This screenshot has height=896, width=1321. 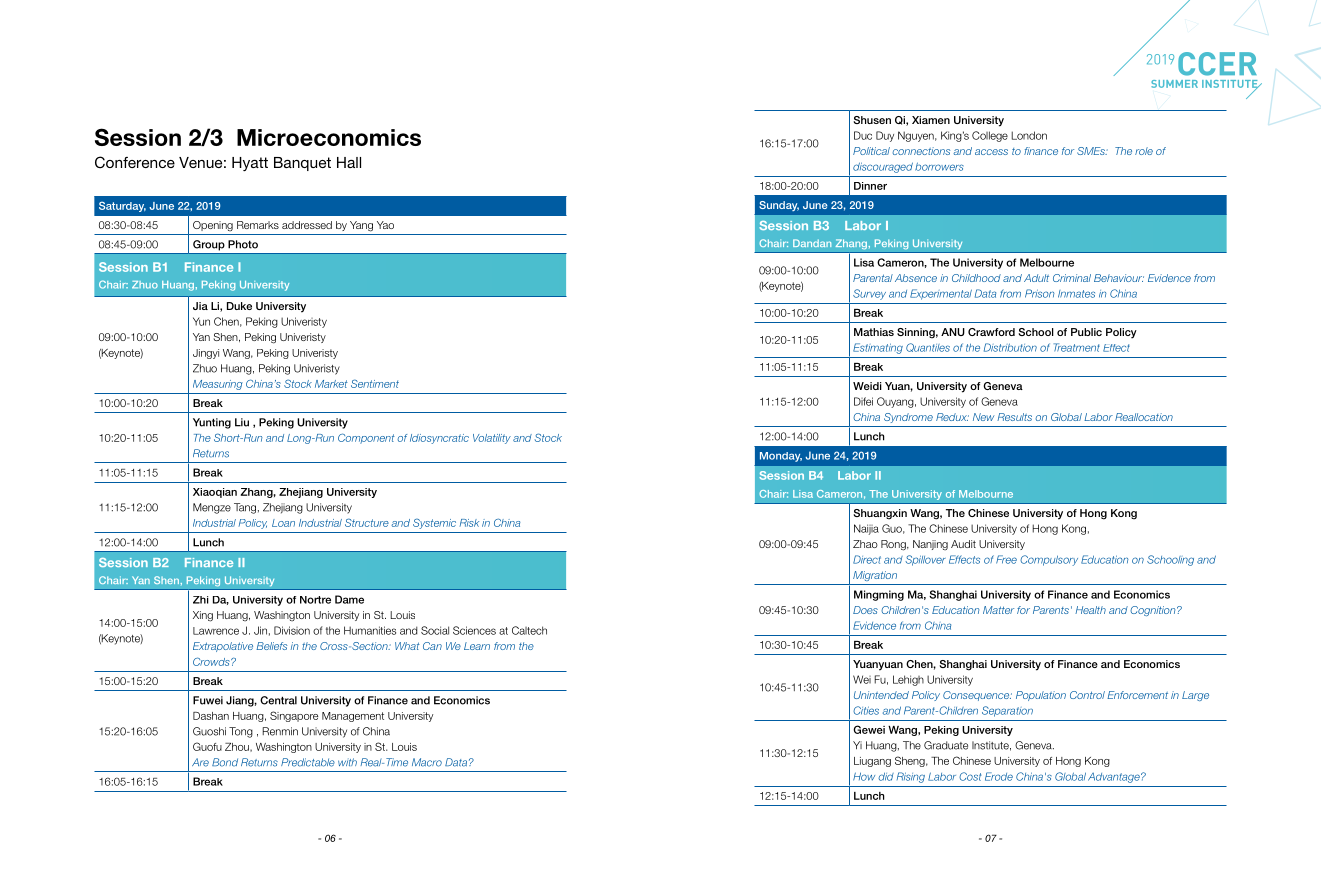 What do you see at coordinates (885, 136) in the screenshot?
I see `Duy` at bounding box center [885, 136].
